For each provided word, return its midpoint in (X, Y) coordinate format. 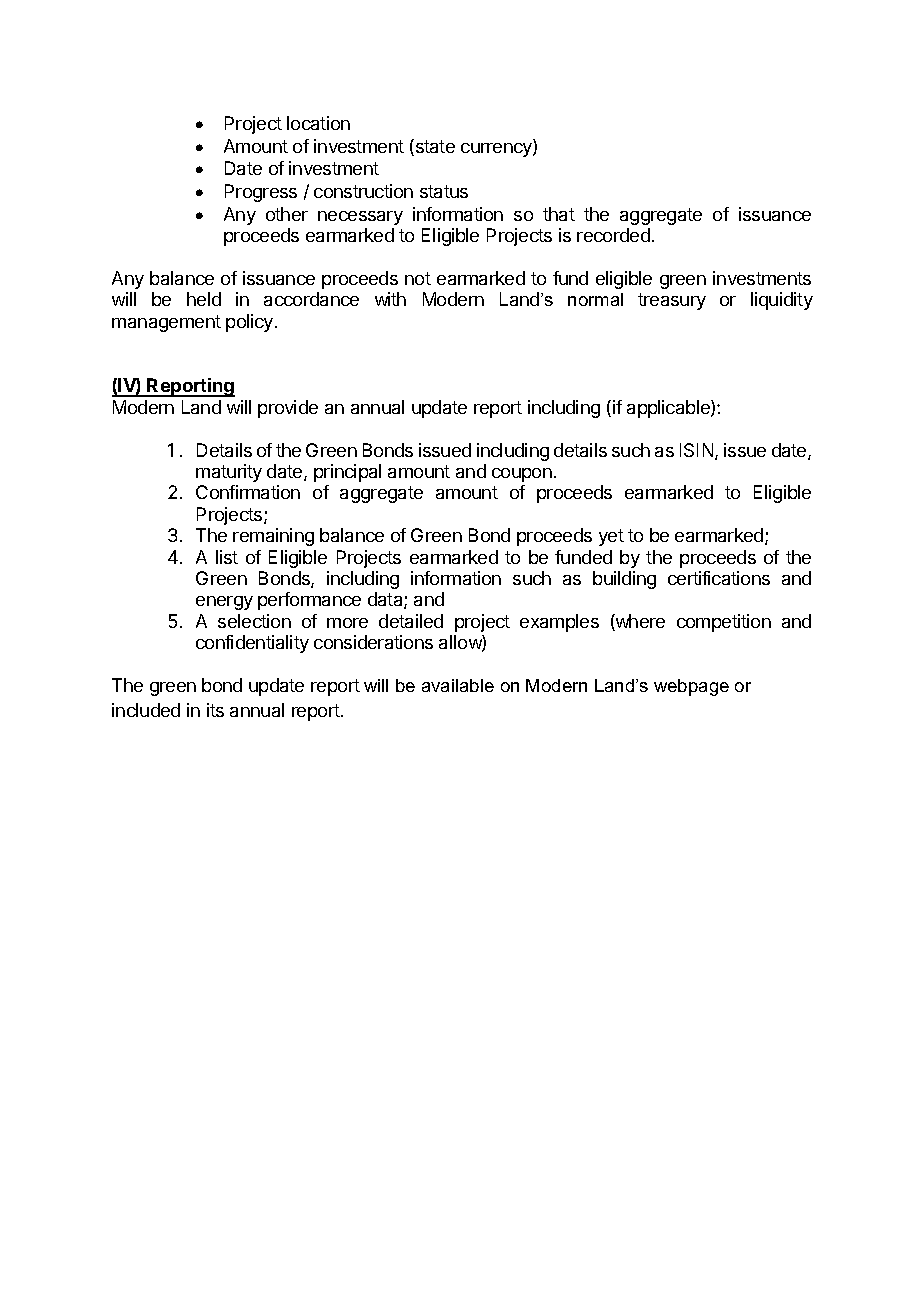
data (386, 600)
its (215, 710)
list (227, 557)
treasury (672, 301)
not (418, 278)
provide (288, 409)
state (434, 147)
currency (497, 150)
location (318, 123)
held (204, 299)
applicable (669, 409)
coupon (522, 475)
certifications (719, 578)
